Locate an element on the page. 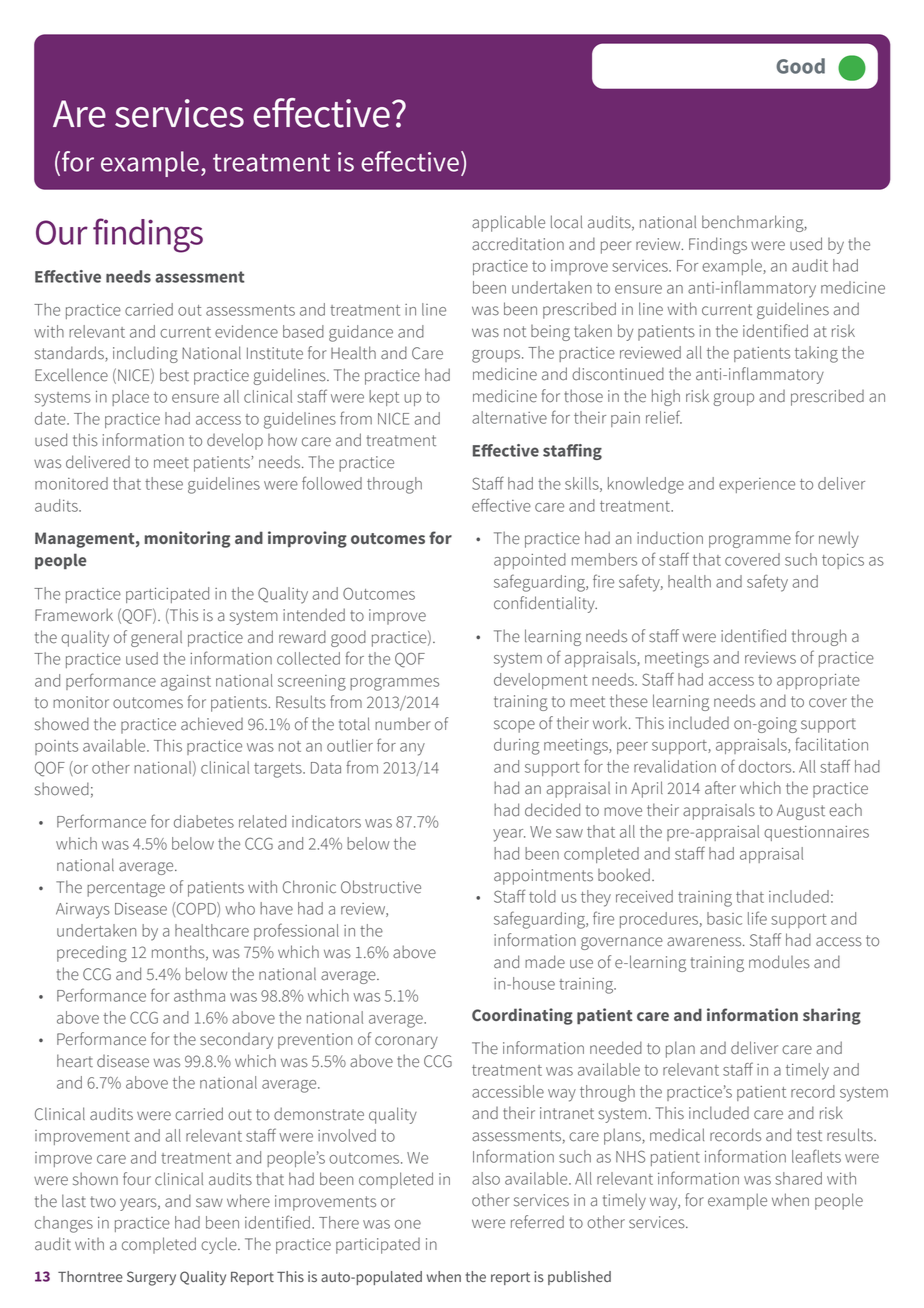 Image resolution: width=924 pixels, height=1308 pixels. taking is located at coordinates (816, 354).
